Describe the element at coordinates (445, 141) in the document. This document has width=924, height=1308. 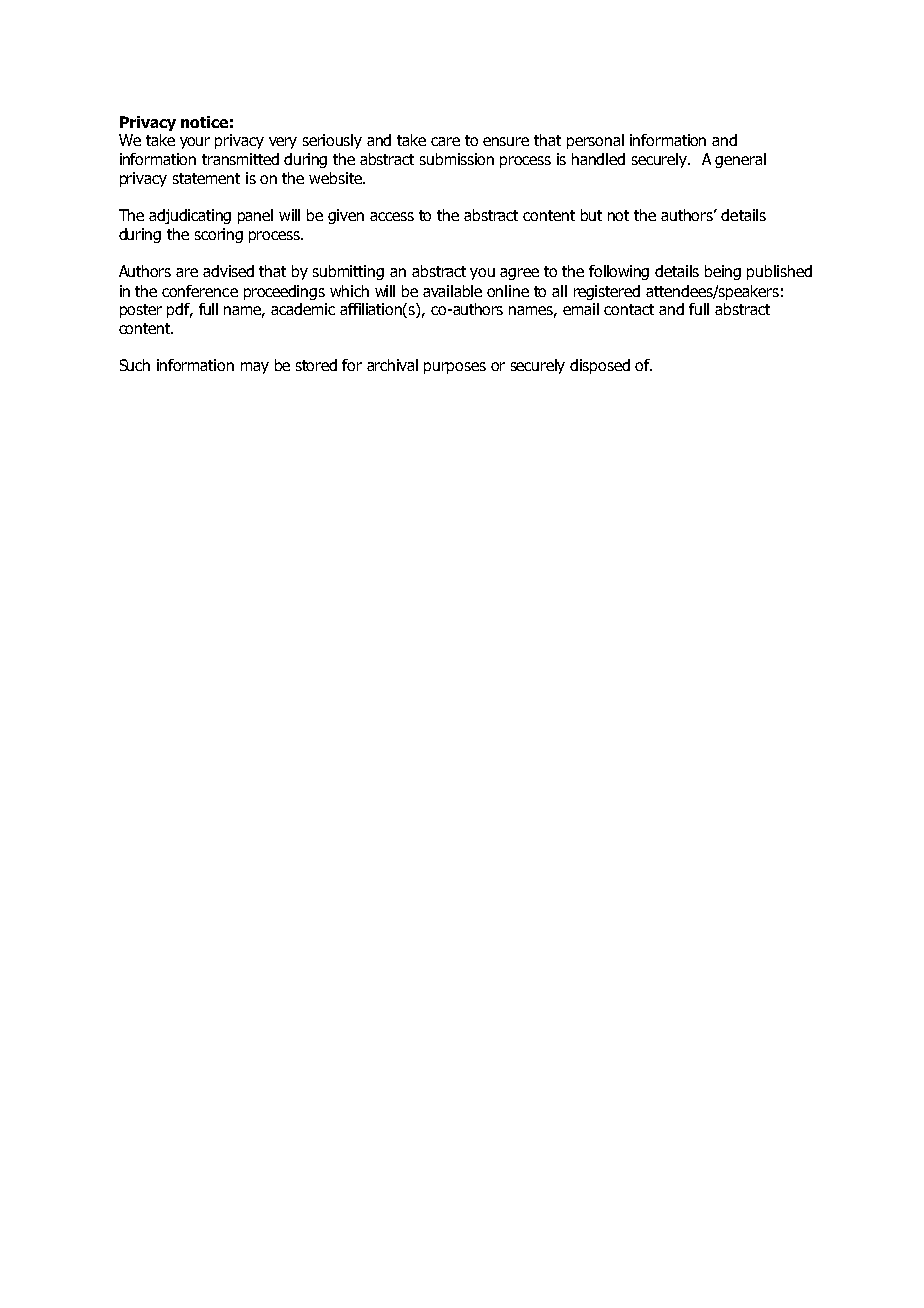
I see `care` at that location.
